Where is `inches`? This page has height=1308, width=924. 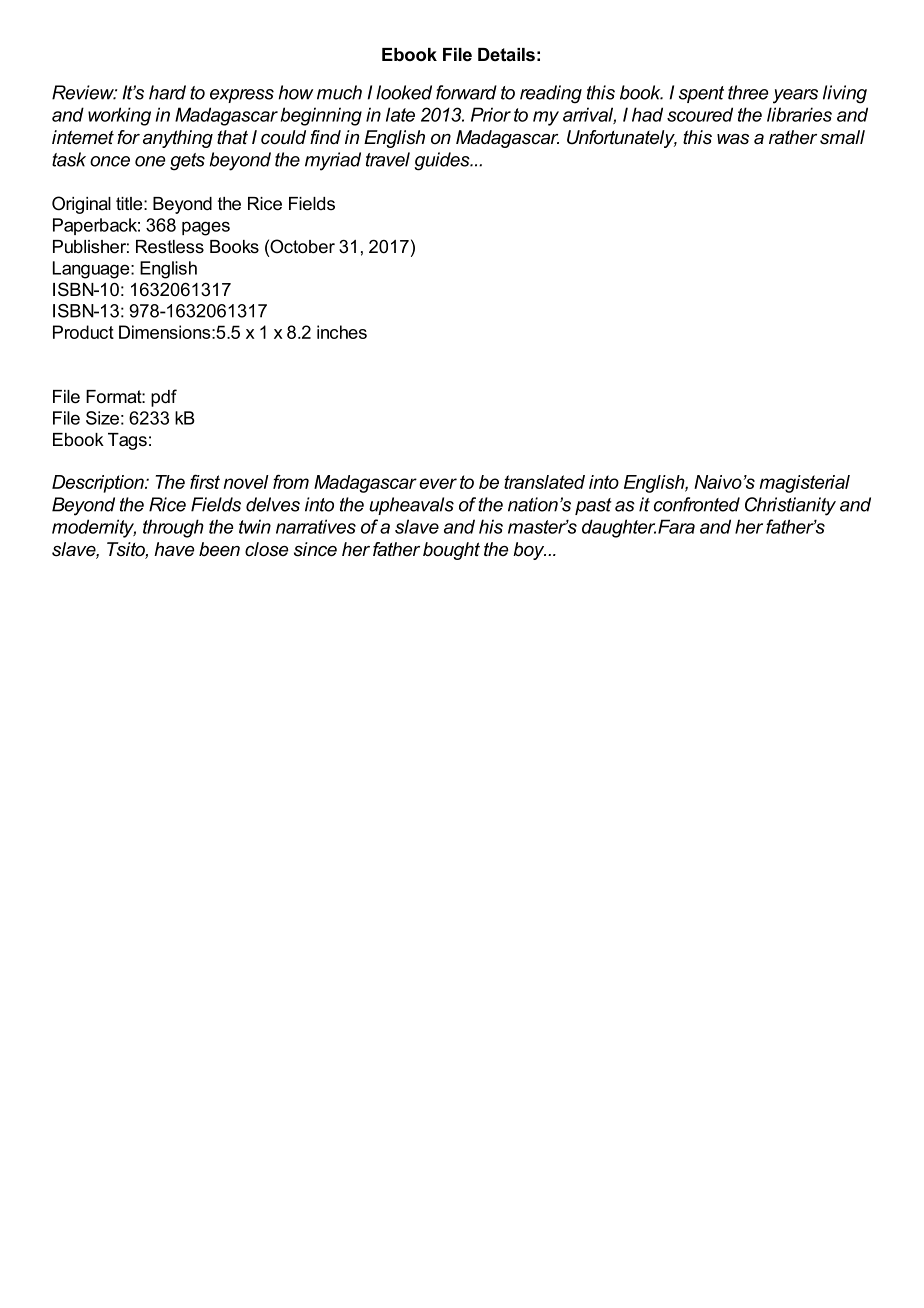 inches is located at coordinates (342, 332).
